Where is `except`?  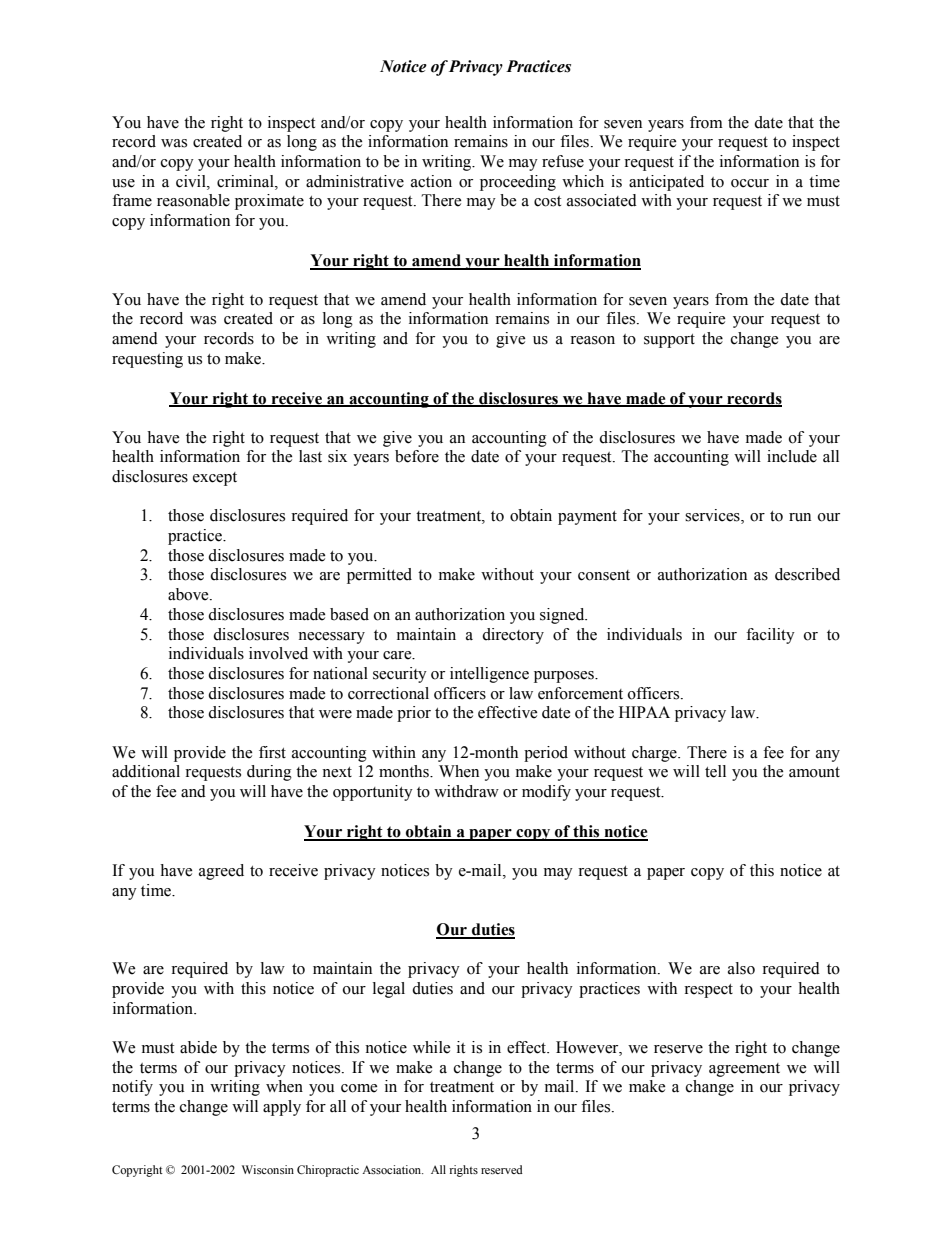
except is located at coordinates (215, 479).
